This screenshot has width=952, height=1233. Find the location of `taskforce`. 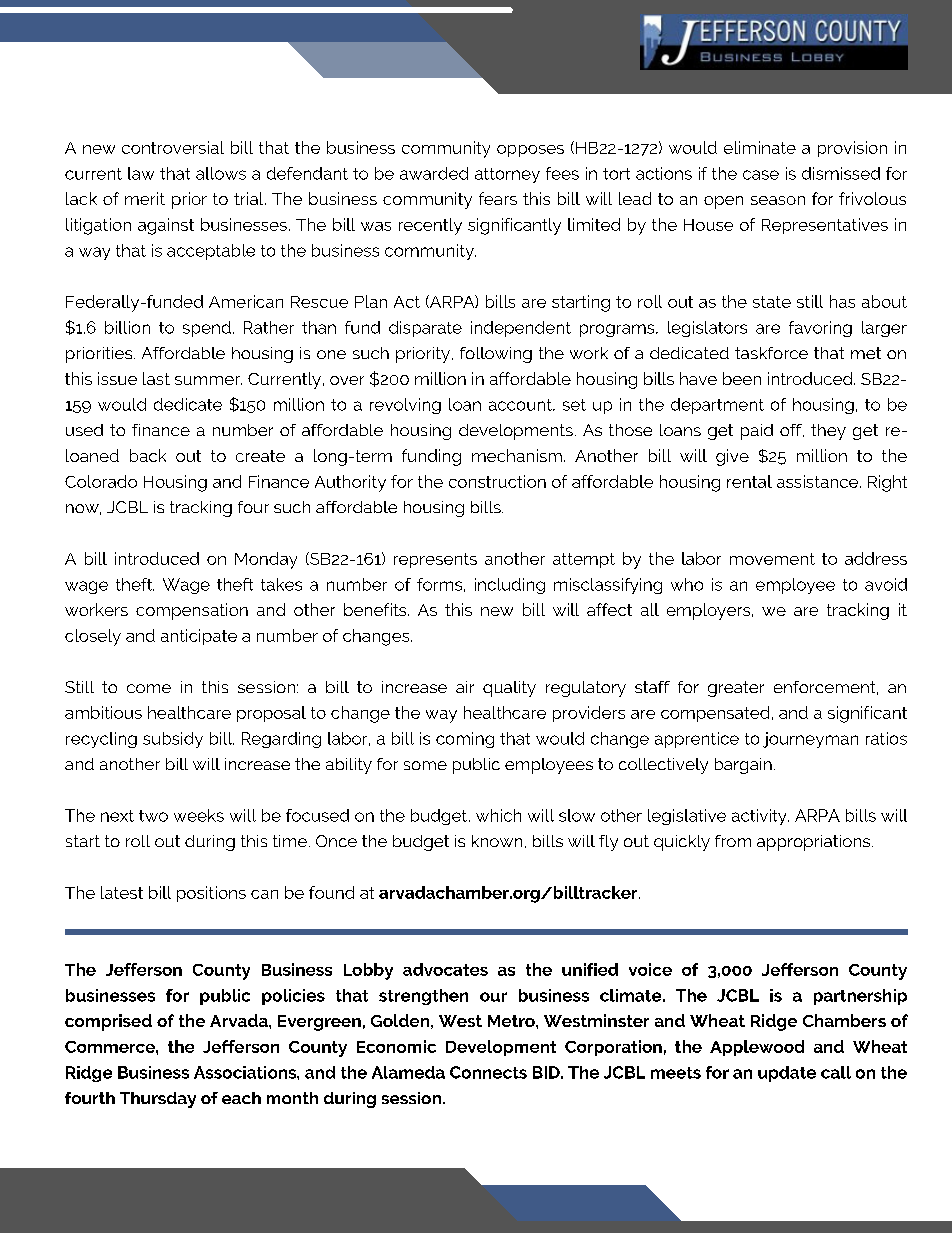

taskforce is located at coordinates (771, 353).
